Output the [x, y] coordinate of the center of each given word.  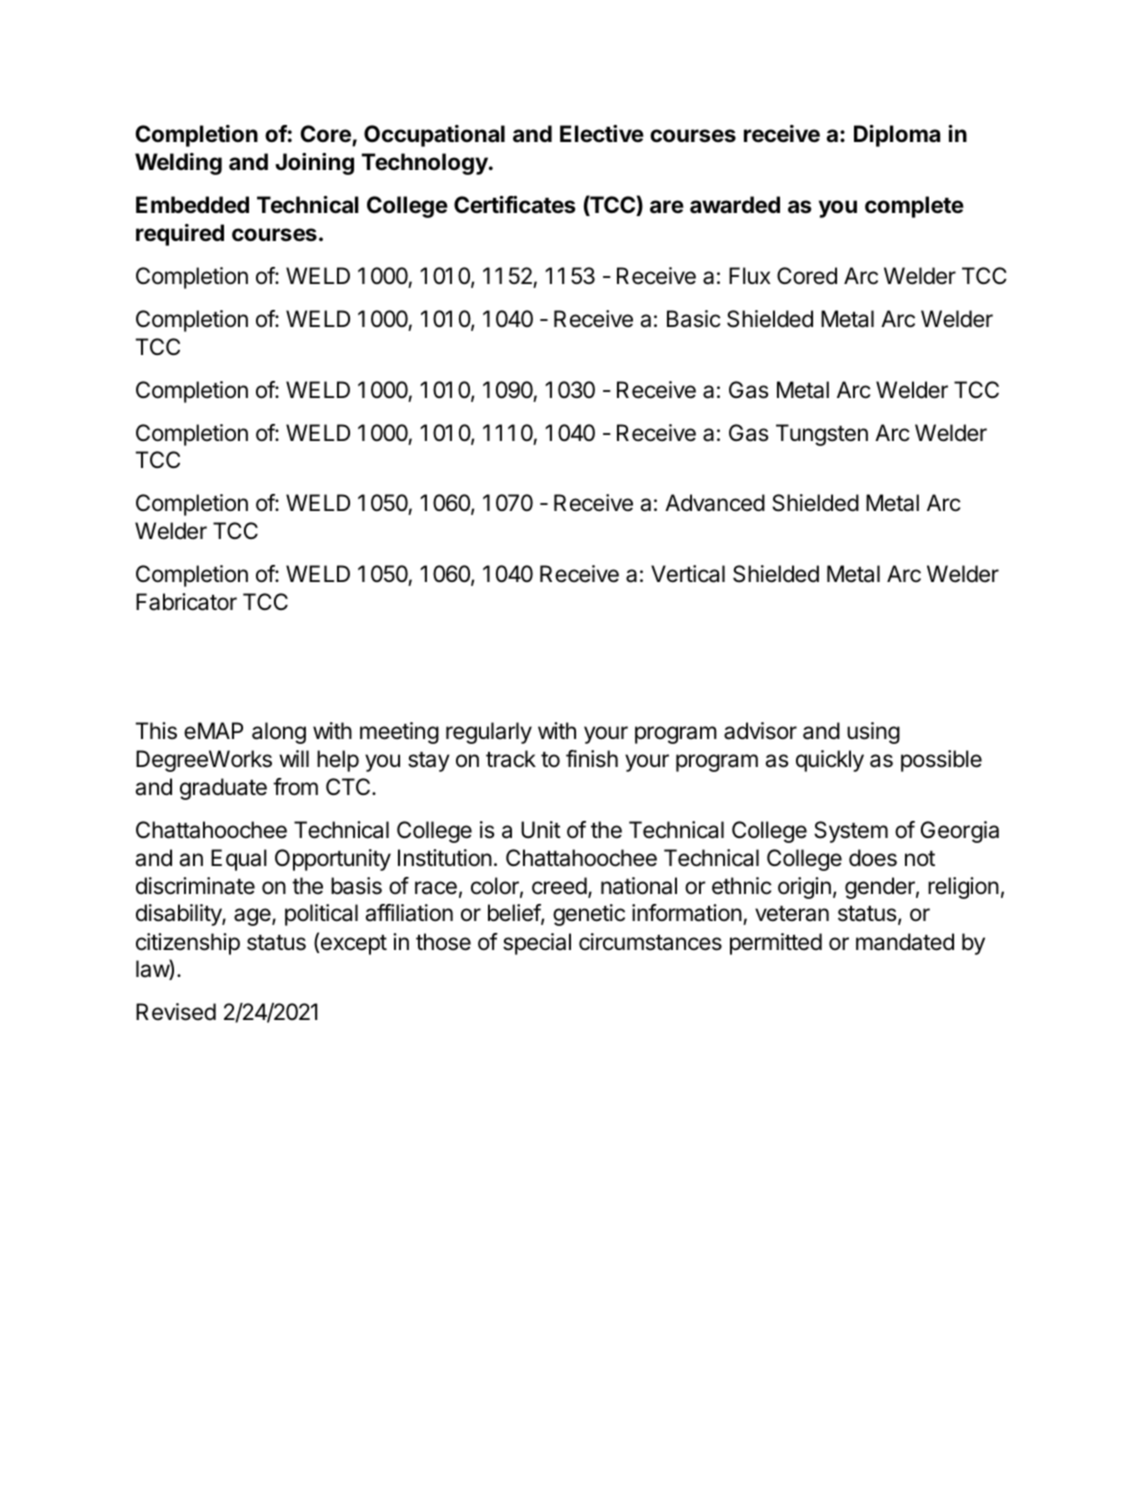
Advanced [715, 503]
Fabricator [186, 602]
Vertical [688, 574]
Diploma [897, 136]
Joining [314, 164]
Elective [602, 134]
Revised [176, 1012]
